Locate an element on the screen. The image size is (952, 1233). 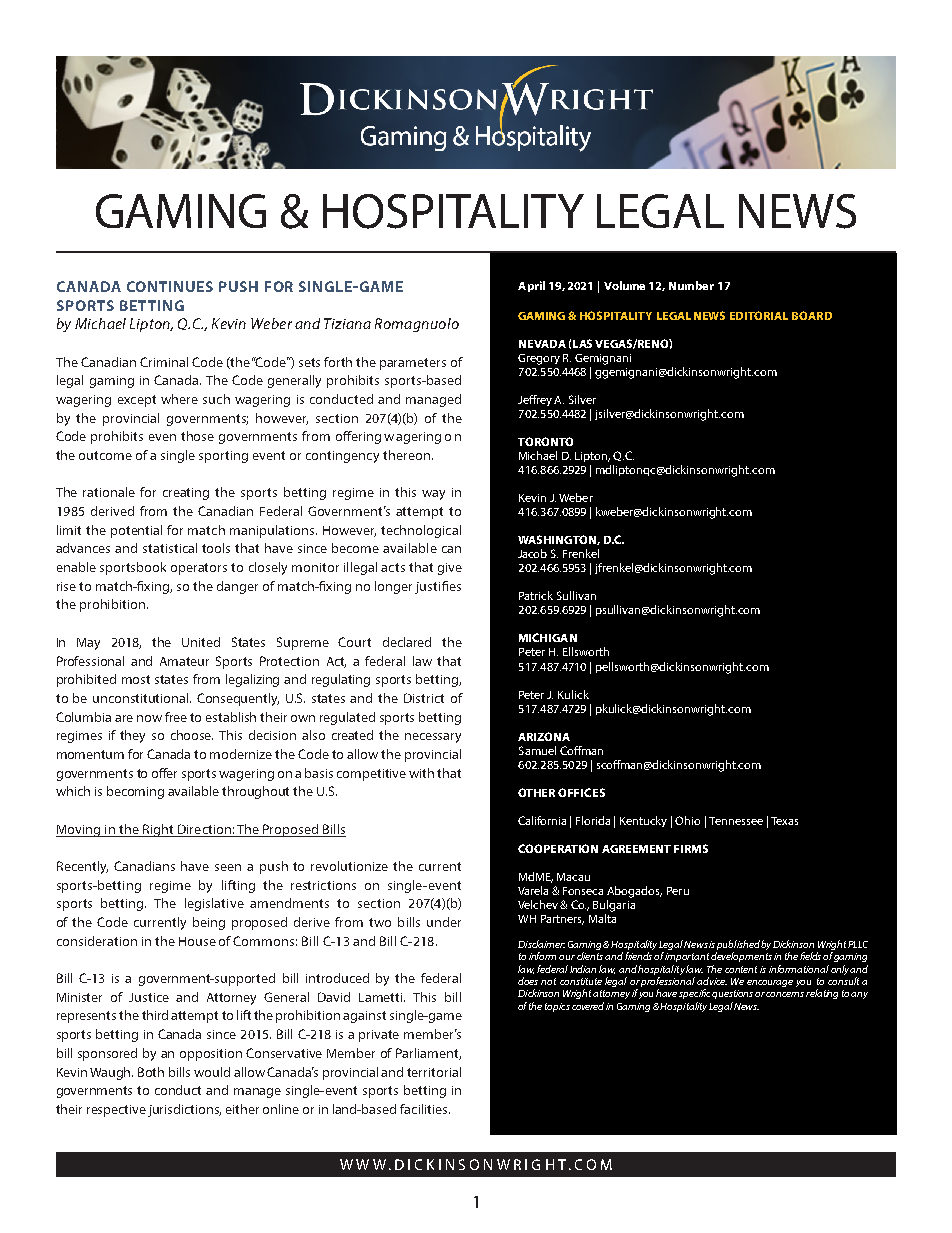
ARIZONA is located at coordinates (544, 736).
